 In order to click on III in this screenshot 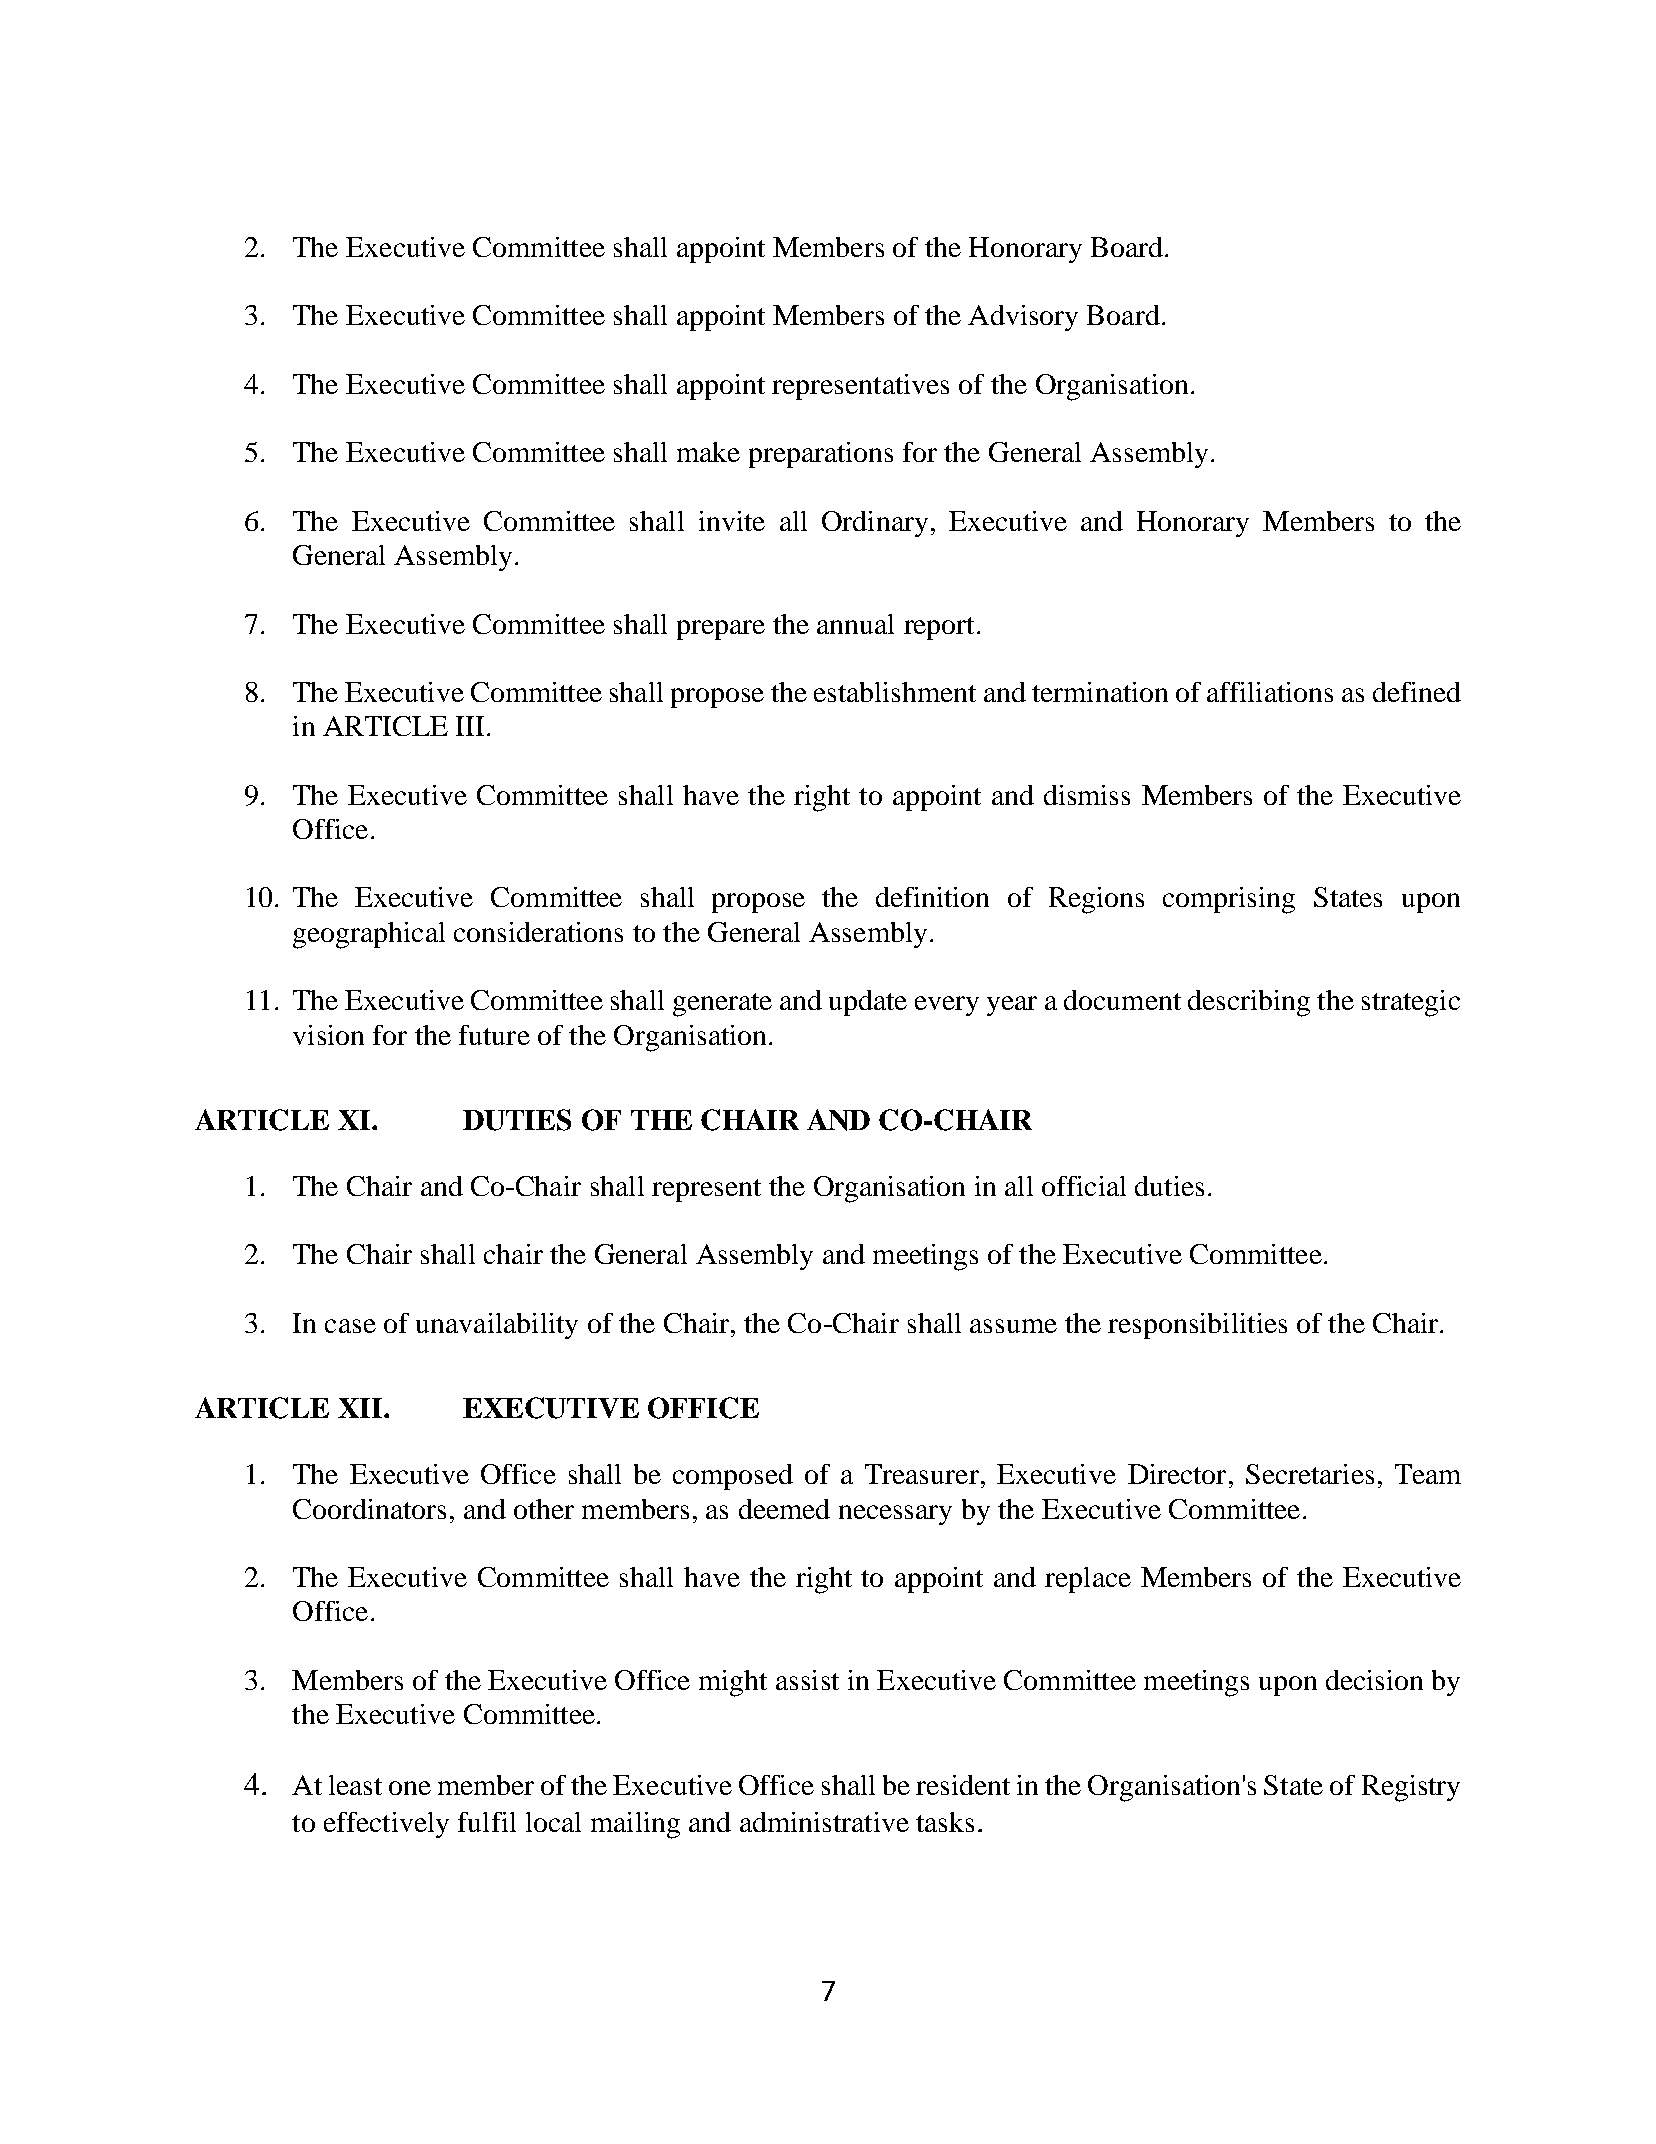, I will do `click(472, 726)`.
